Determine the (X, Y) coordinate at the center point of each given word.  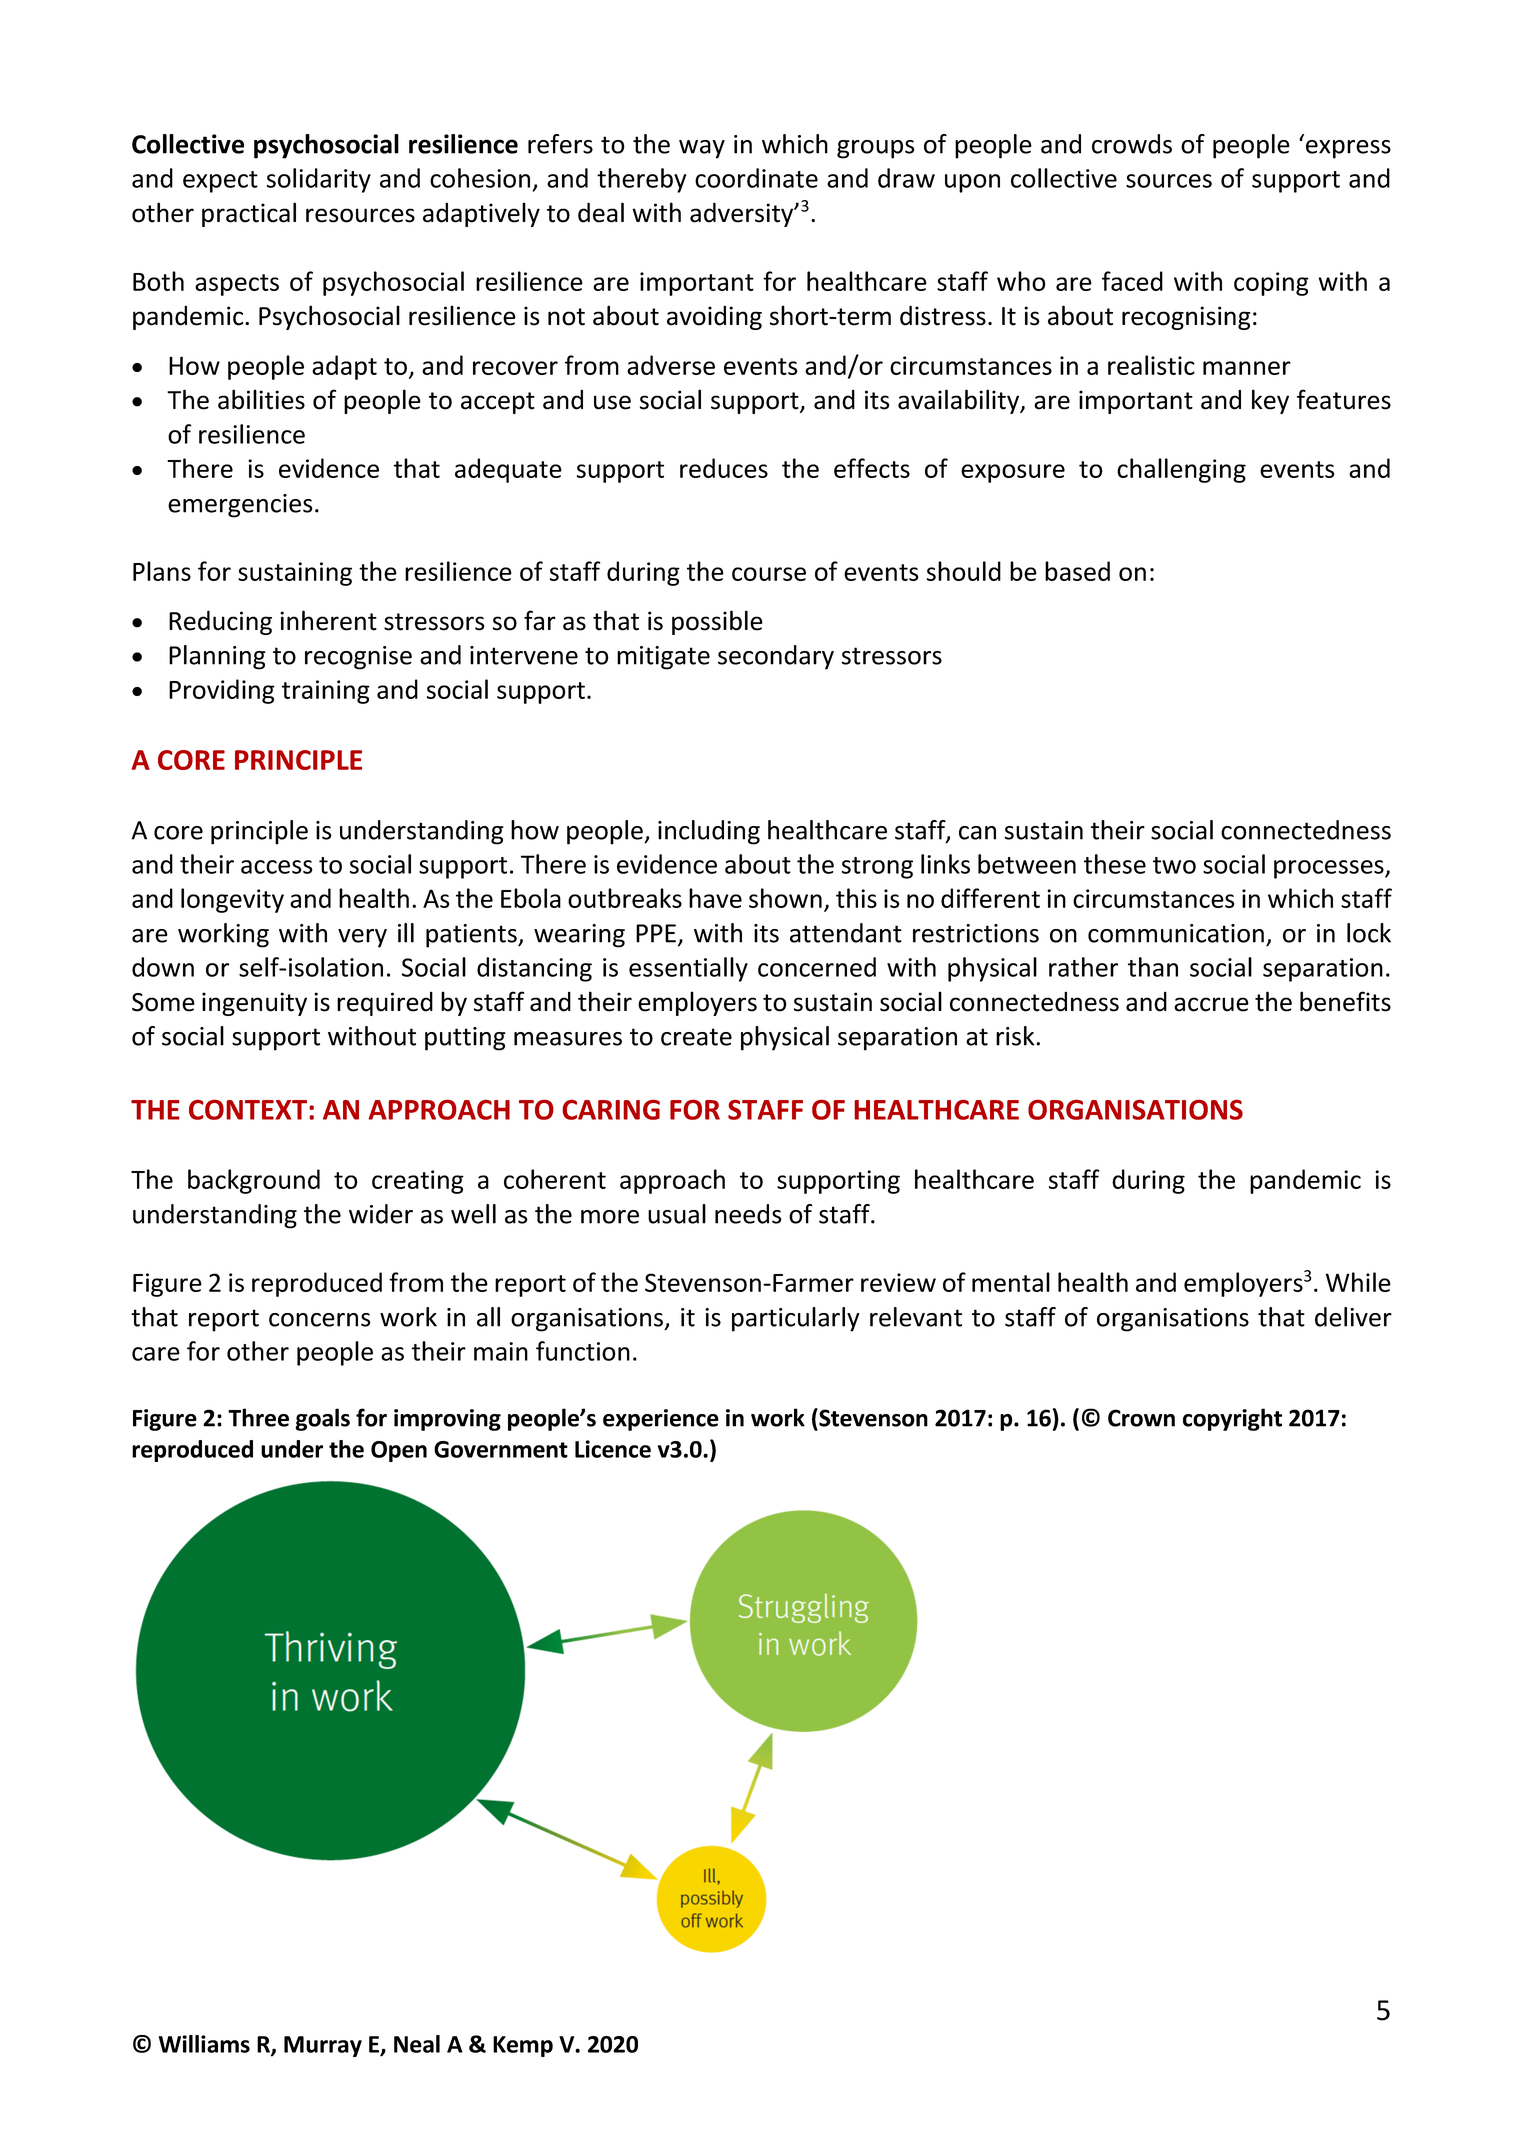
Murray (323, 2046)
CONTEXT (249, 1109)
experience (661, 1420)
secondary (776, 657)
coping (1271, 284)
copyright (1232, 1419)
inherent (328, 620)
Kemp (523, 2046)
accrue (1211, 1004)
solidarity (319, 180)
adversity (743, 214)
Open (399, 1451)
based (1077, 571)
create (696, 1037)
